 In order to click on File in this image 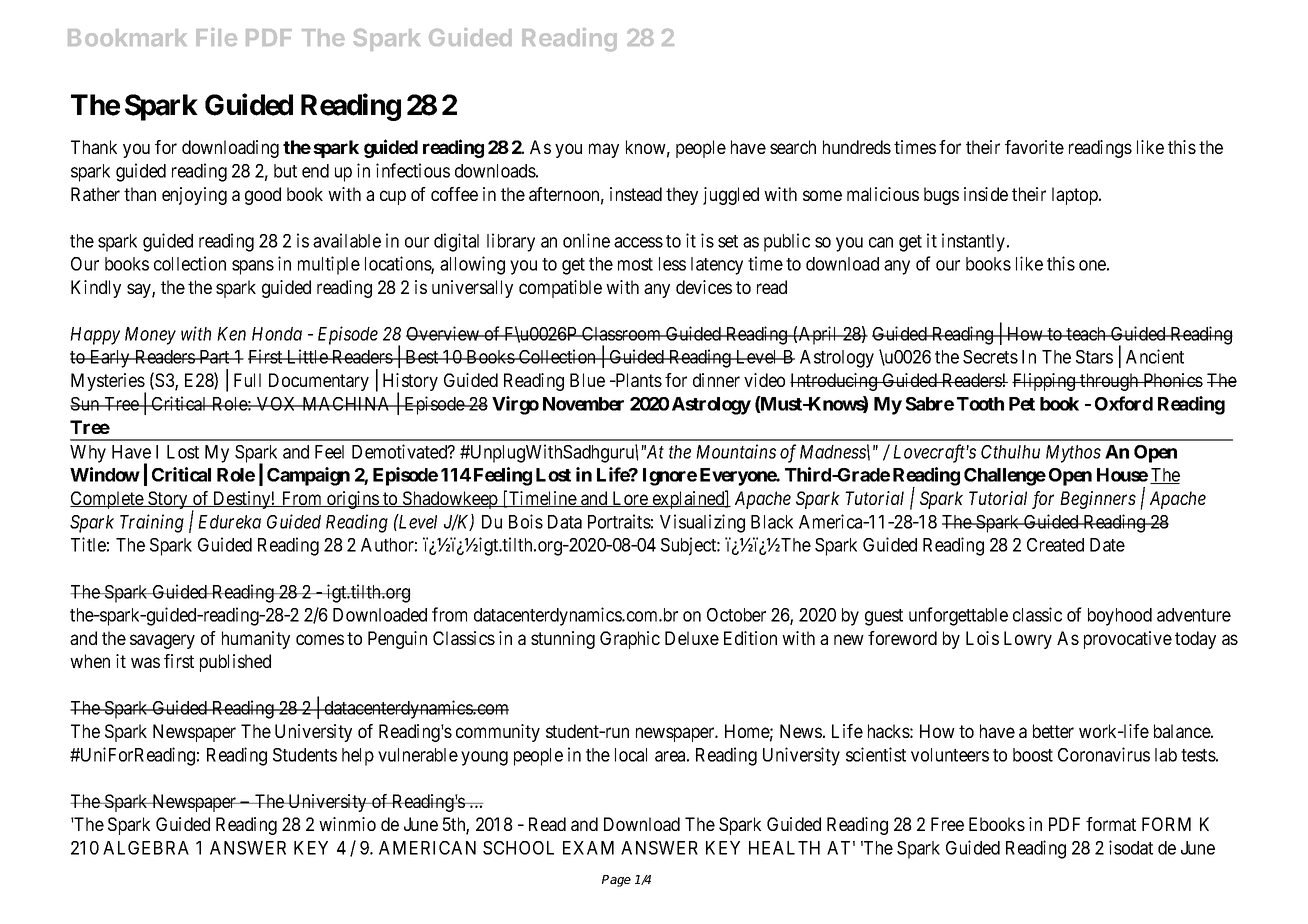, I will do `click(216, 37)`.
